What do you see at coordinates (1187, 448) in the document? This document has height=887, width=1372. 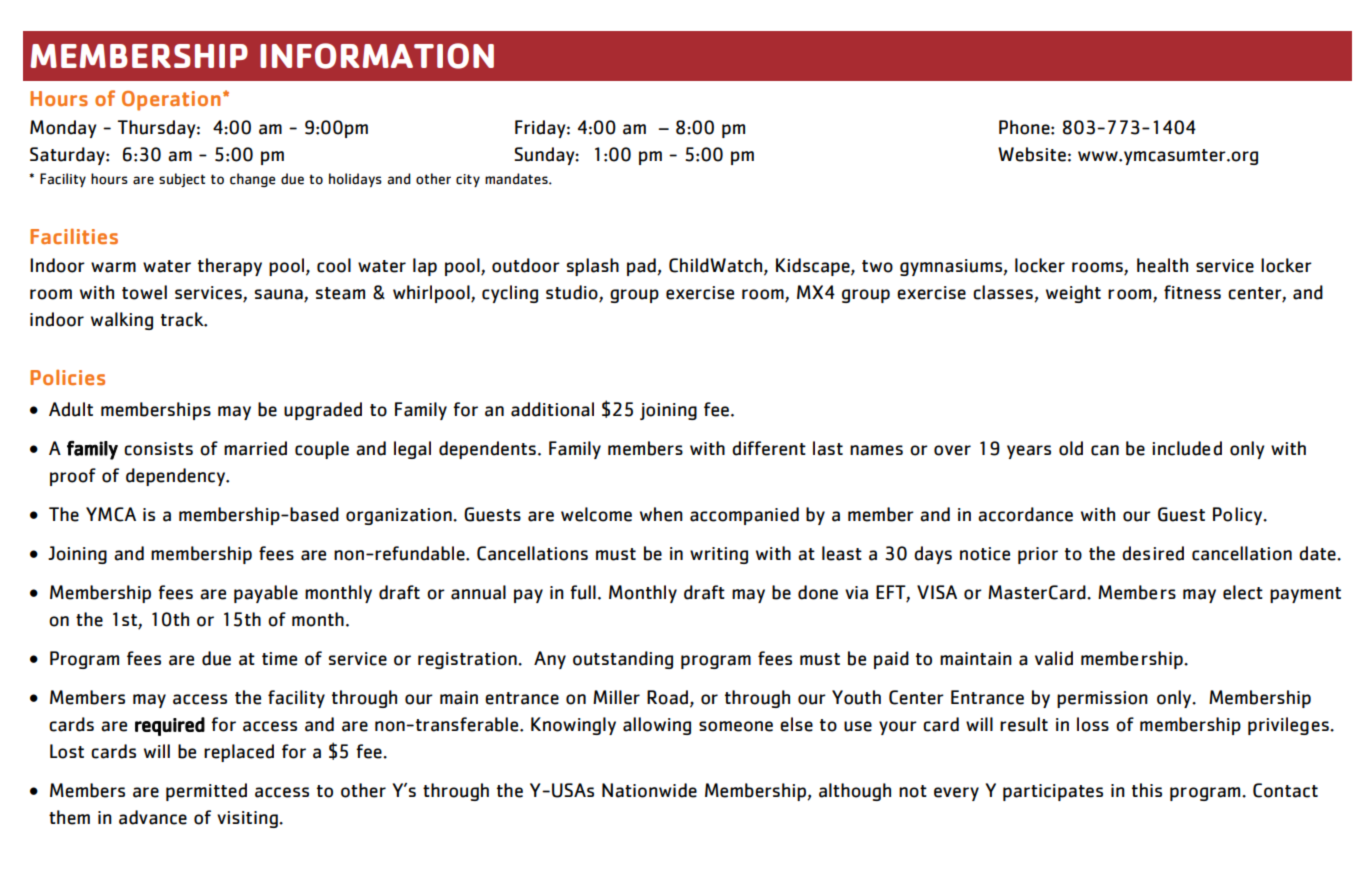 I see `included` at bounding box center [1187, 448].
